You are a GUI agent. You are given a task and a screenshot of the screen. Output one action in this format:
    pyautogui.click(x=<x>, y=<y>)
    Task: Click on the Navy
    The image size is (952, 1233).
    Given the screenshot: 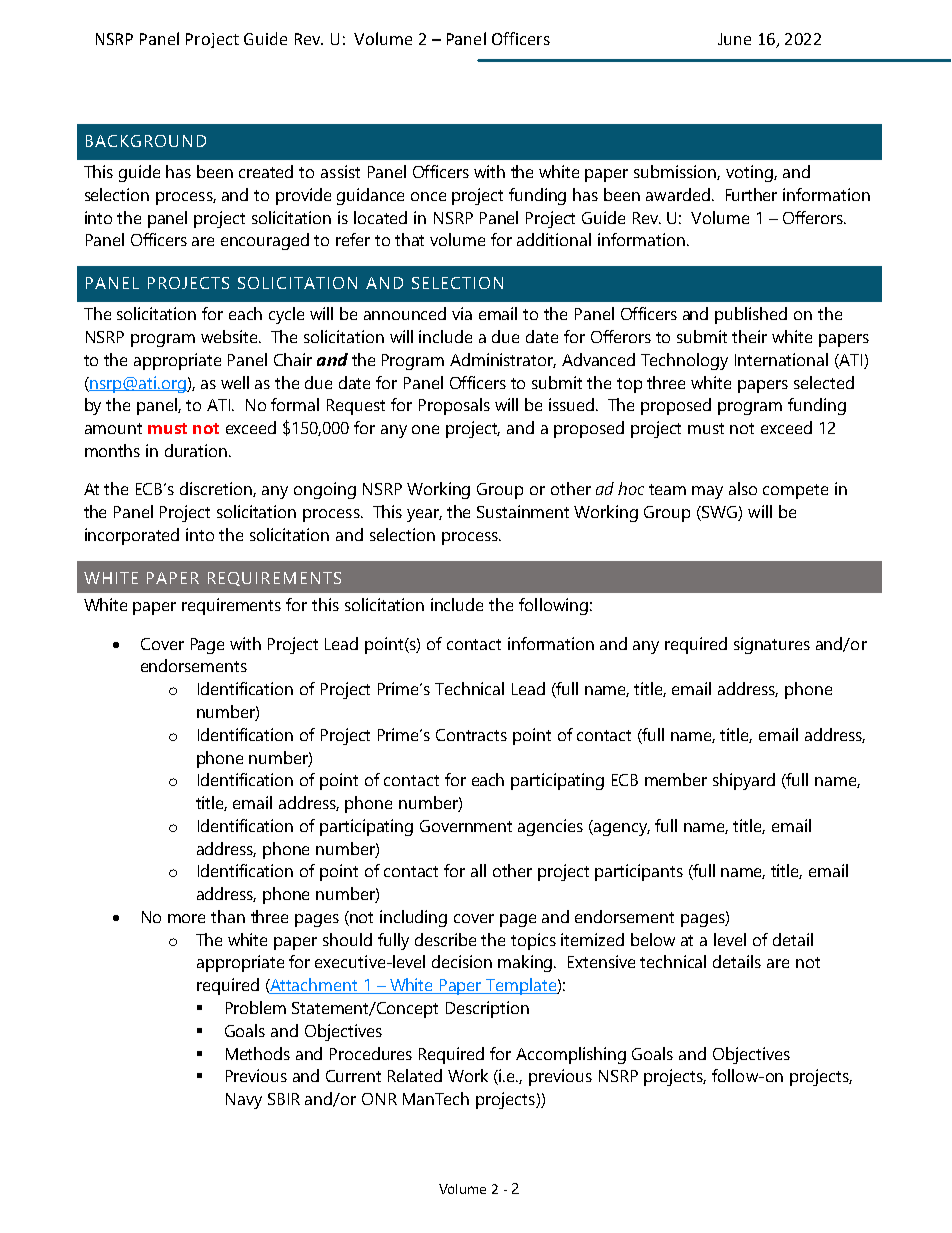 What is the action you would take?
    pyautogui.click(x=244, y=1101)
